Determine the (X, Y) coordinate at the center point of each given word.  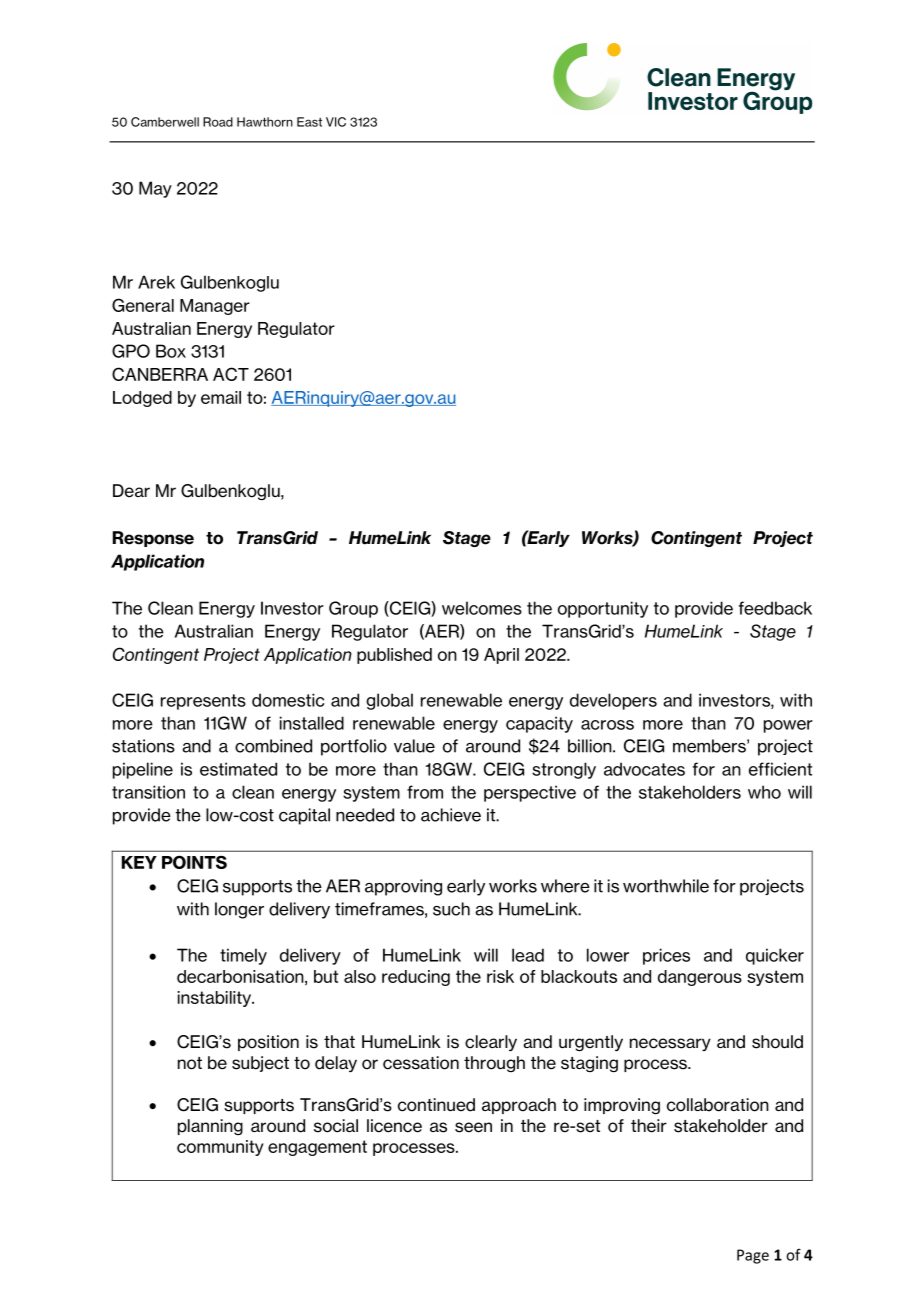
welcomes (482, 608)
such (451, 909)
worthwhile (666, 886)
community (220, 1148)
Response (153, 539)
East (309, 122)
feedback (775, 608)
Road (218, 122)
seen (473, 1127)
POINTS (194, 862)
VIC (336, 122)
